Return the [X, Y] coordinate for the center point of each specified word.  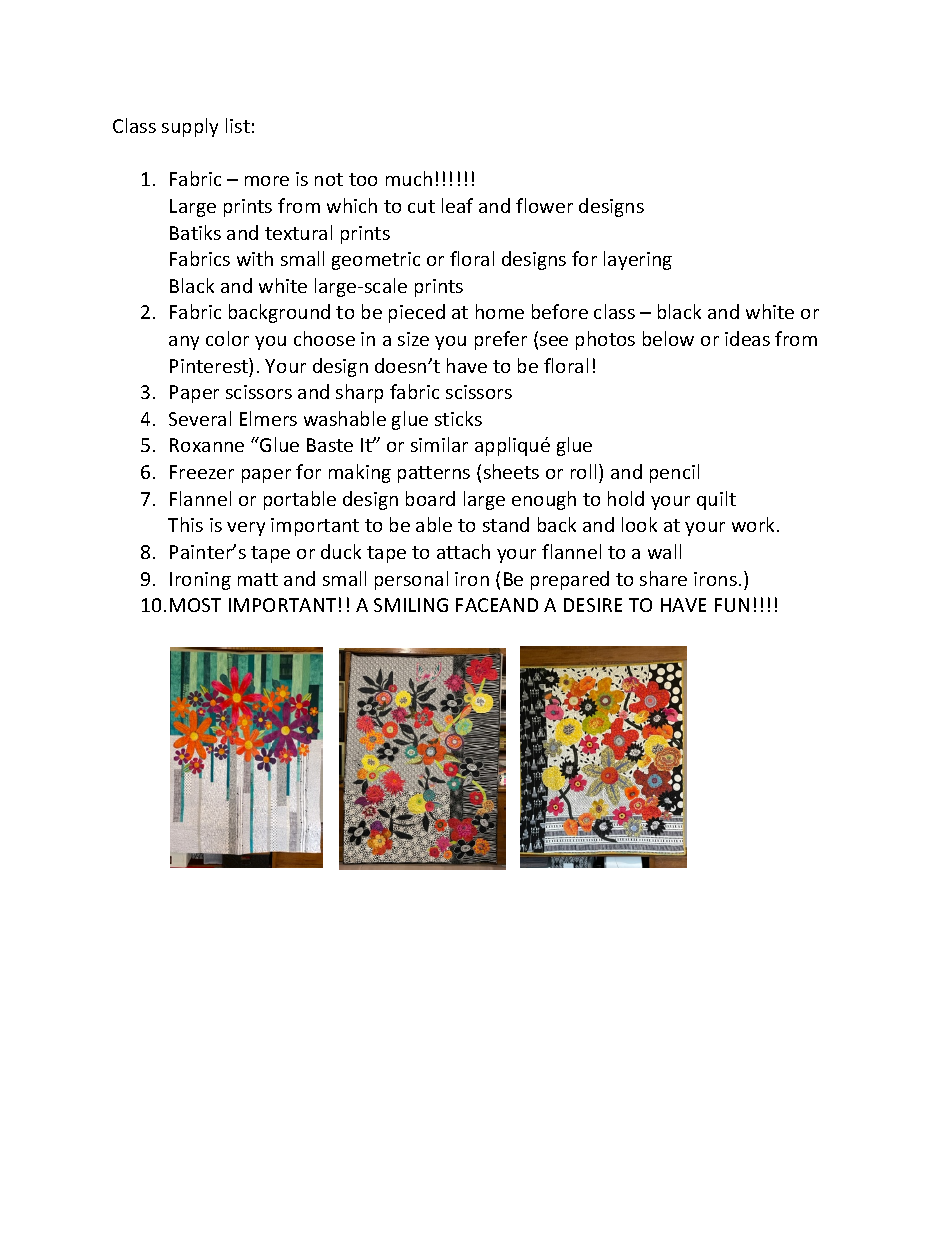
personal [411, 580]
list [238, 125]
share [663, 578]
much [409, 178]
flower [544, 205]
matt [258, 579]
